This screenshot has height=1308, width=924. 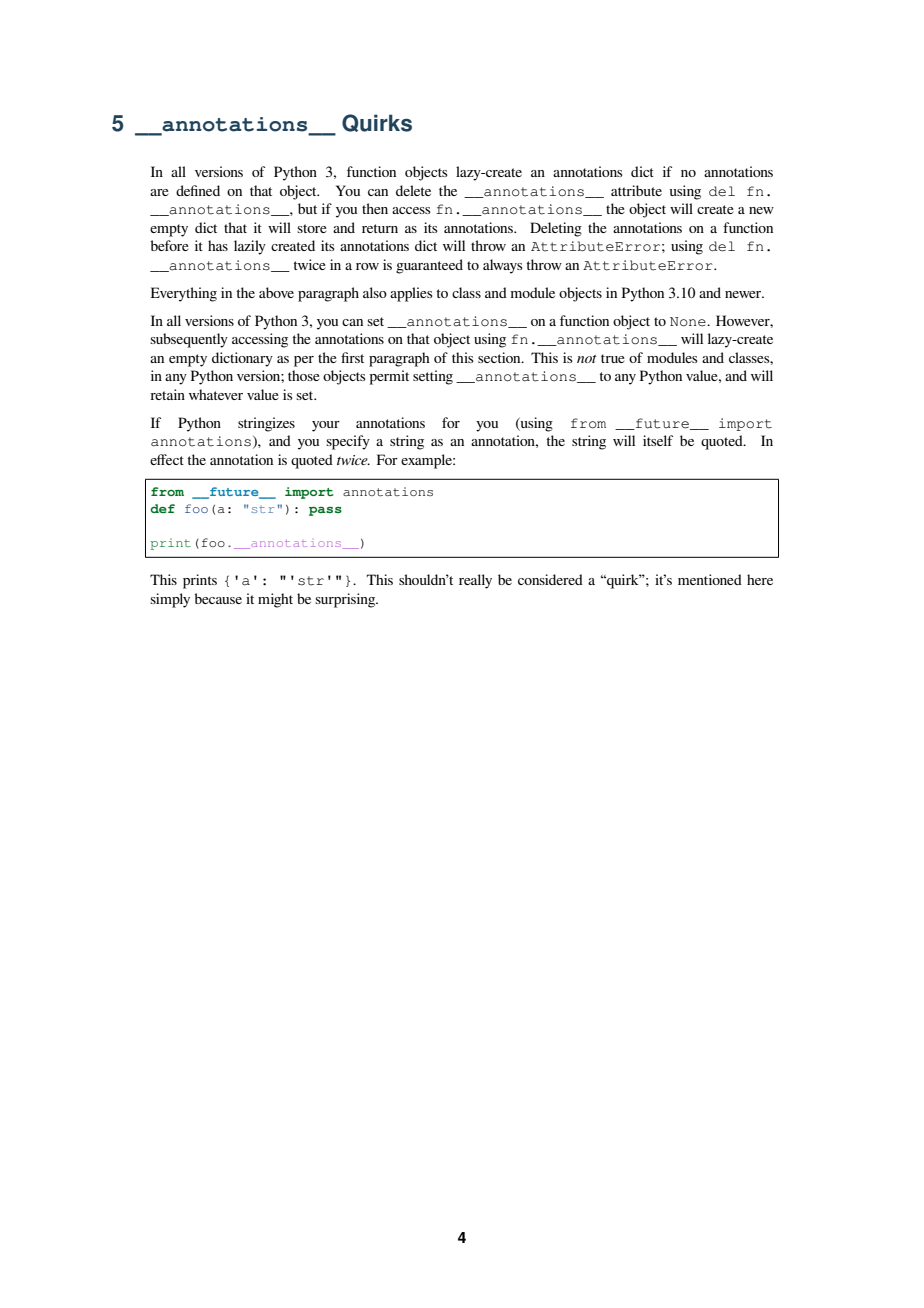 I want to click on your, so click(x=326, y=426).
